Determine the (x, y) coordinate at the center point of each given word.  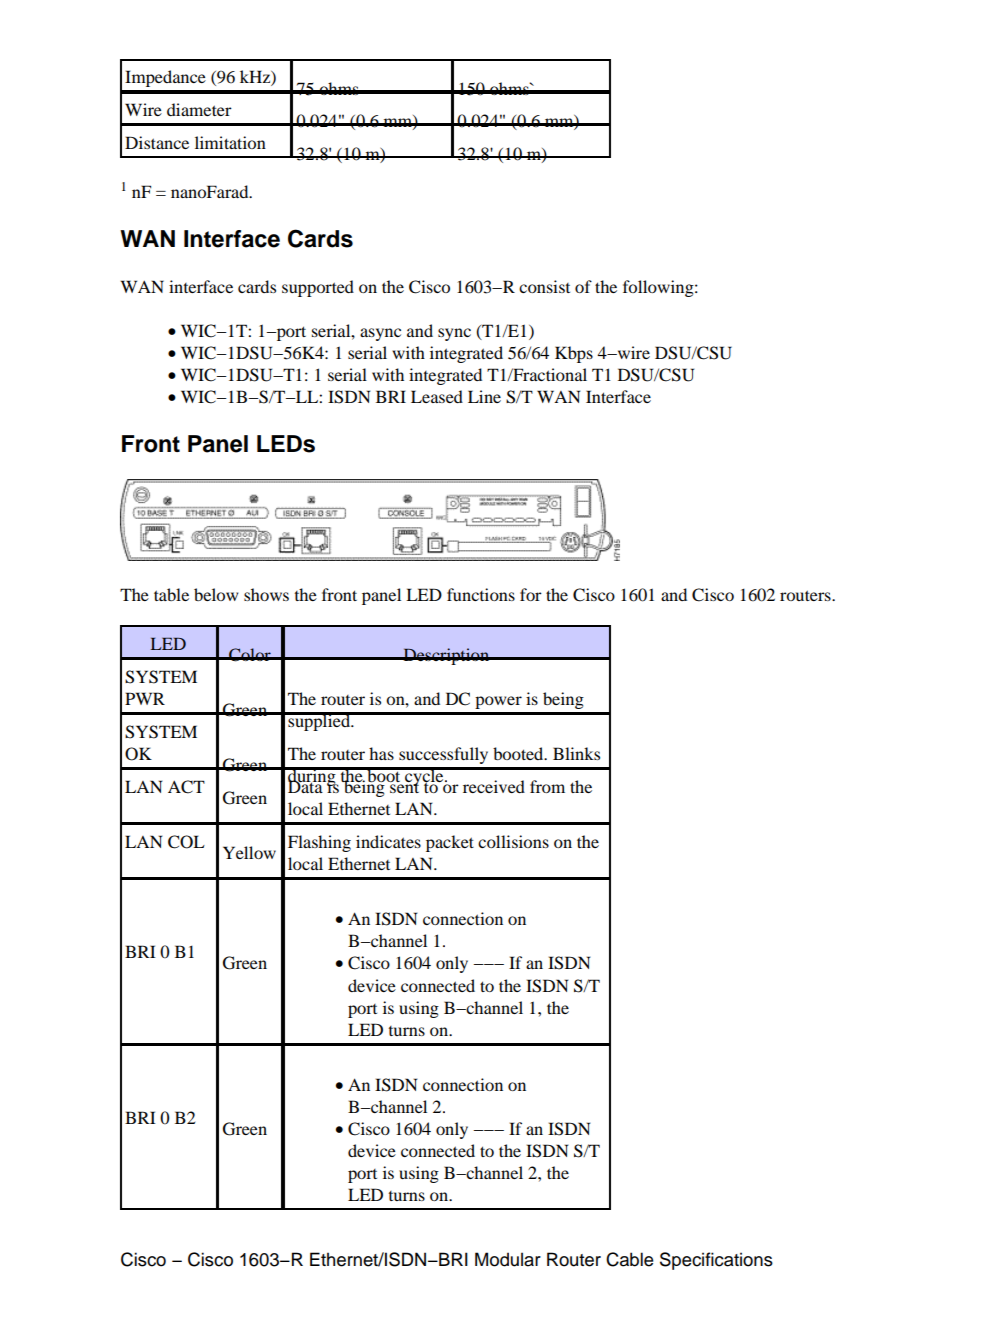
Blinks (576, 753)
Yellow (249, 852)
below (216, 594)
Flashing (319, 843)
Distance (157, 142)
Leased (437, 396)
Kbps (574, 354)
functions (481, 594)
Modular (508, 1259)
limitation (230, 142)
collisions (513, 841)
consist (544, 286)
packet (450, 843)
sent (403, 786)
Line (484, 396)
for (531, 594)
